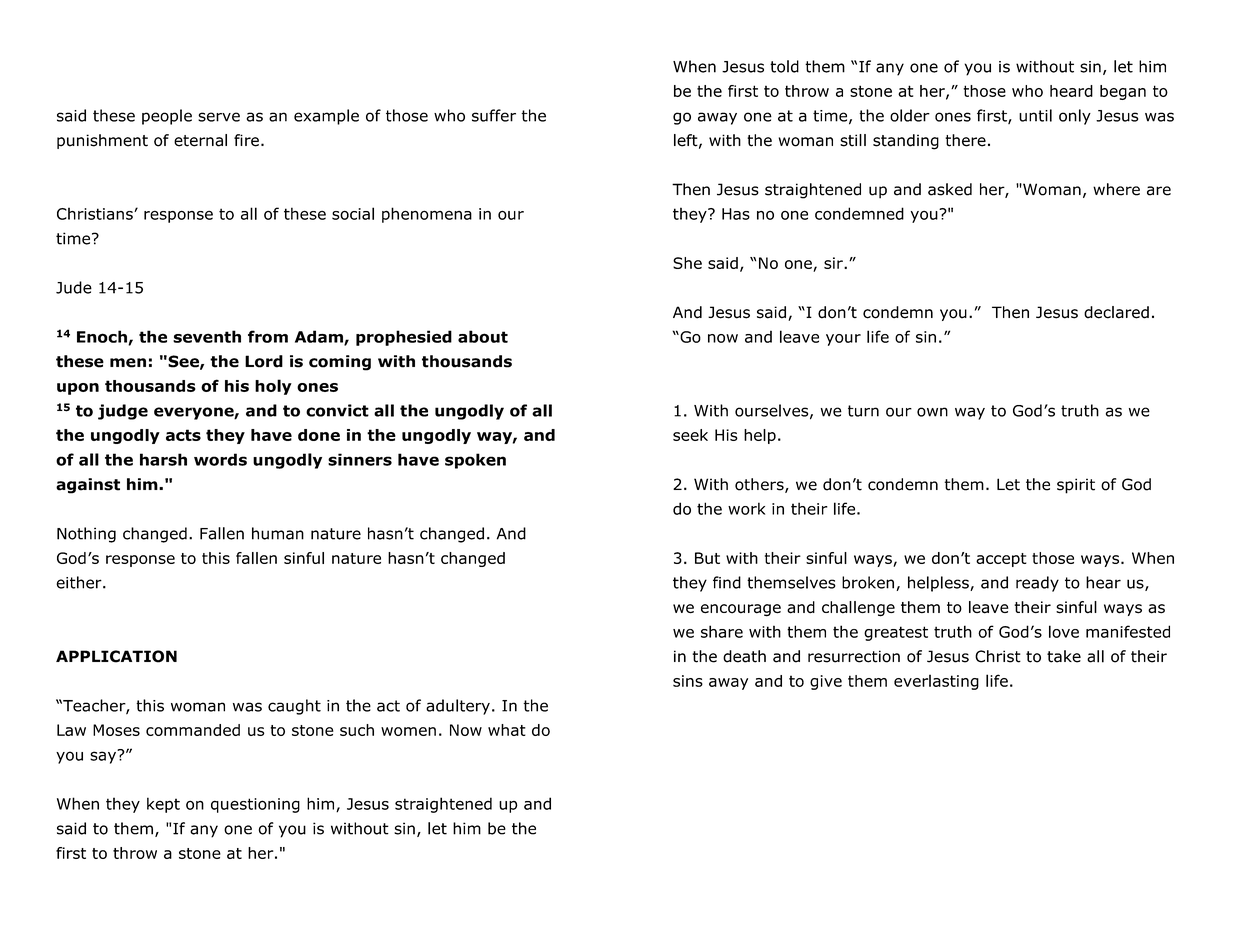 This screenshot has width=1233, height=952. Describe the element at coordinates (1035, 115) in the screenshot. I see `until` at that location.
